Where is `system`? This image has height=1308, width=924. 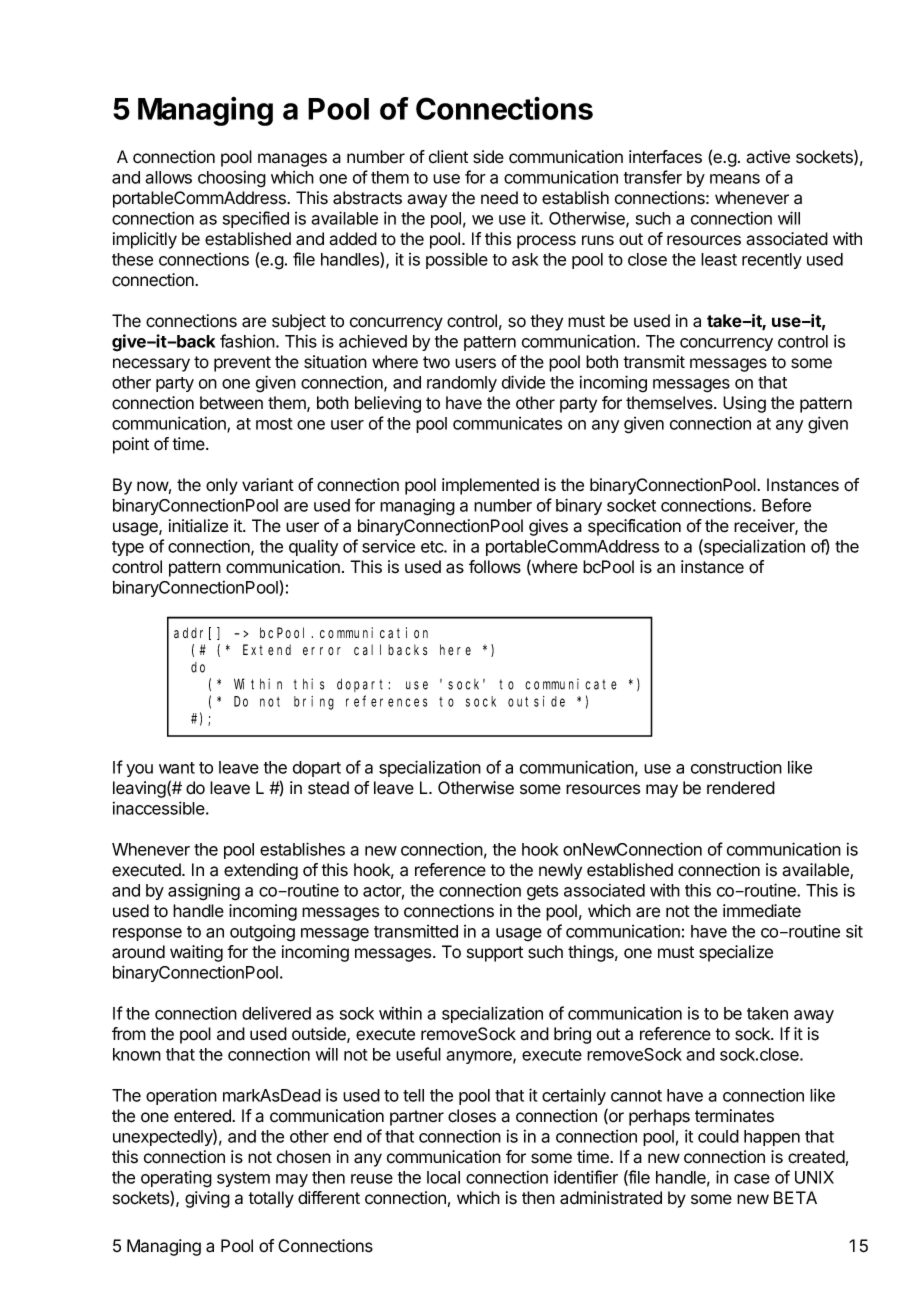 system is located at coordinates (243, 1179).
